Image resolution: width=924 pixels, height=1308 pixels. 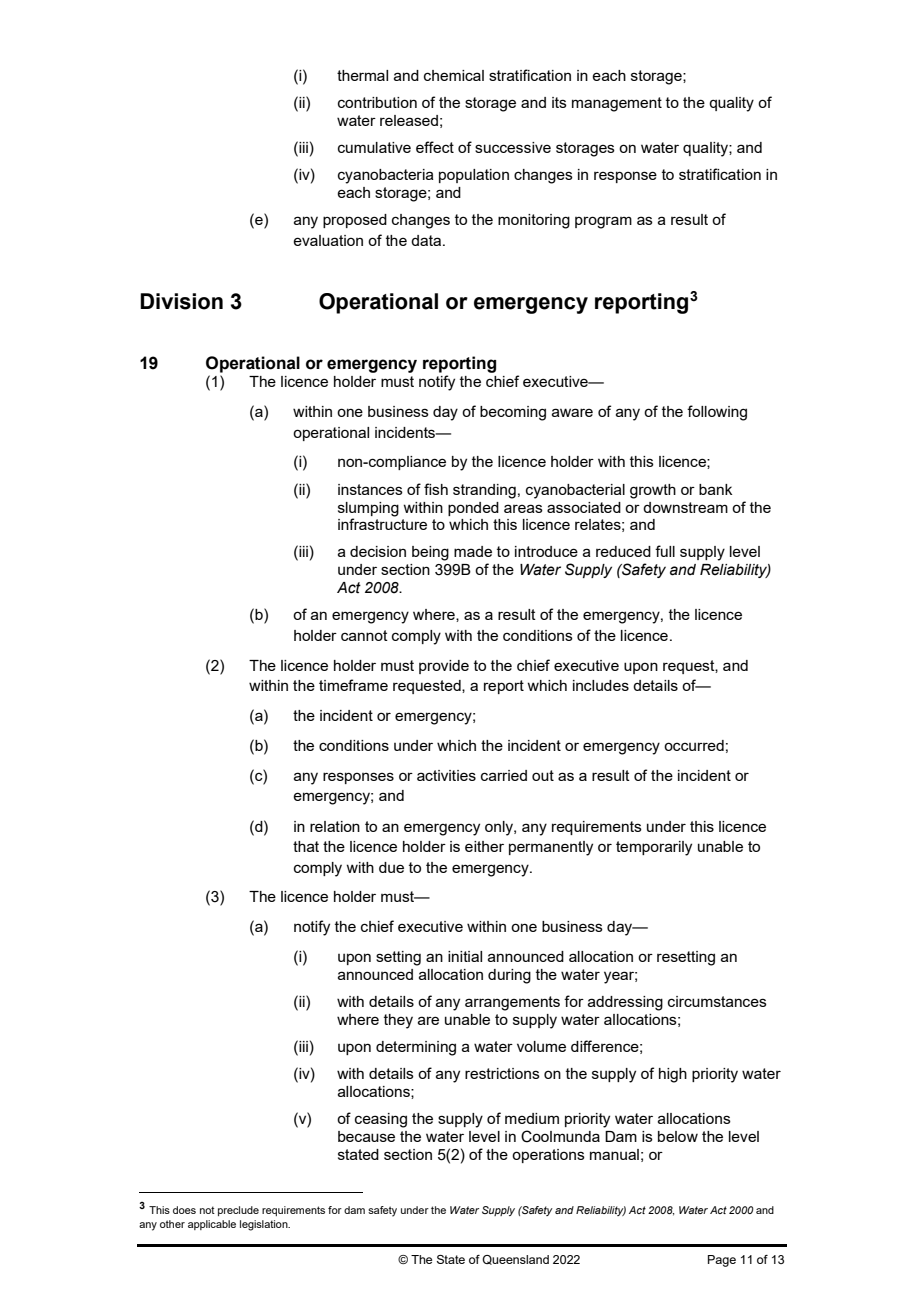 I want to click on chemical, so click(x=454, y=75).
